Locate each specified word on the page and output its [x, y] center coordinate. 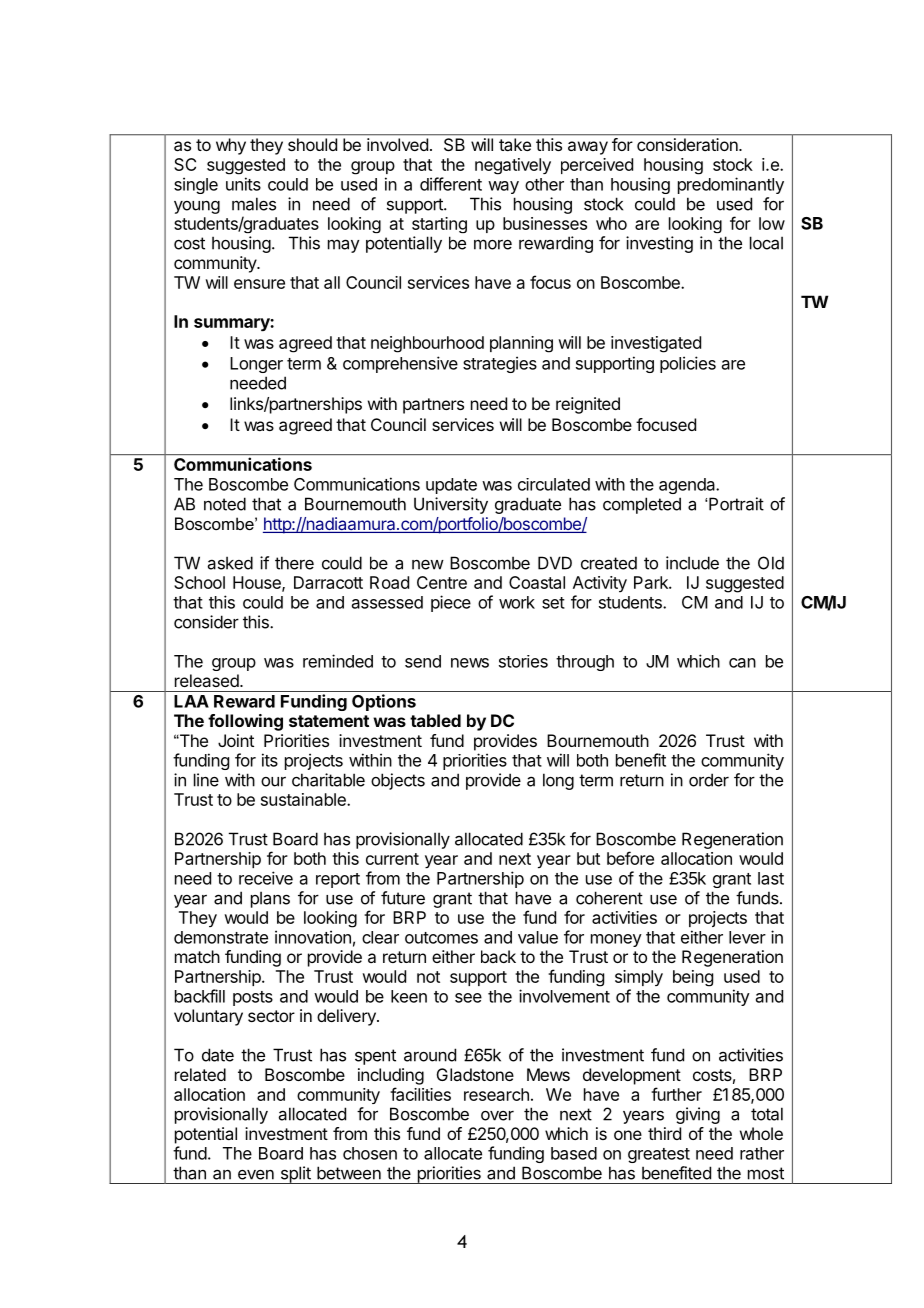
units [243, 184]
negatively [513, 166]
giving [698, 1115]
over [497, 1116]
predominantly [731, 185]
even [256, 1175]
